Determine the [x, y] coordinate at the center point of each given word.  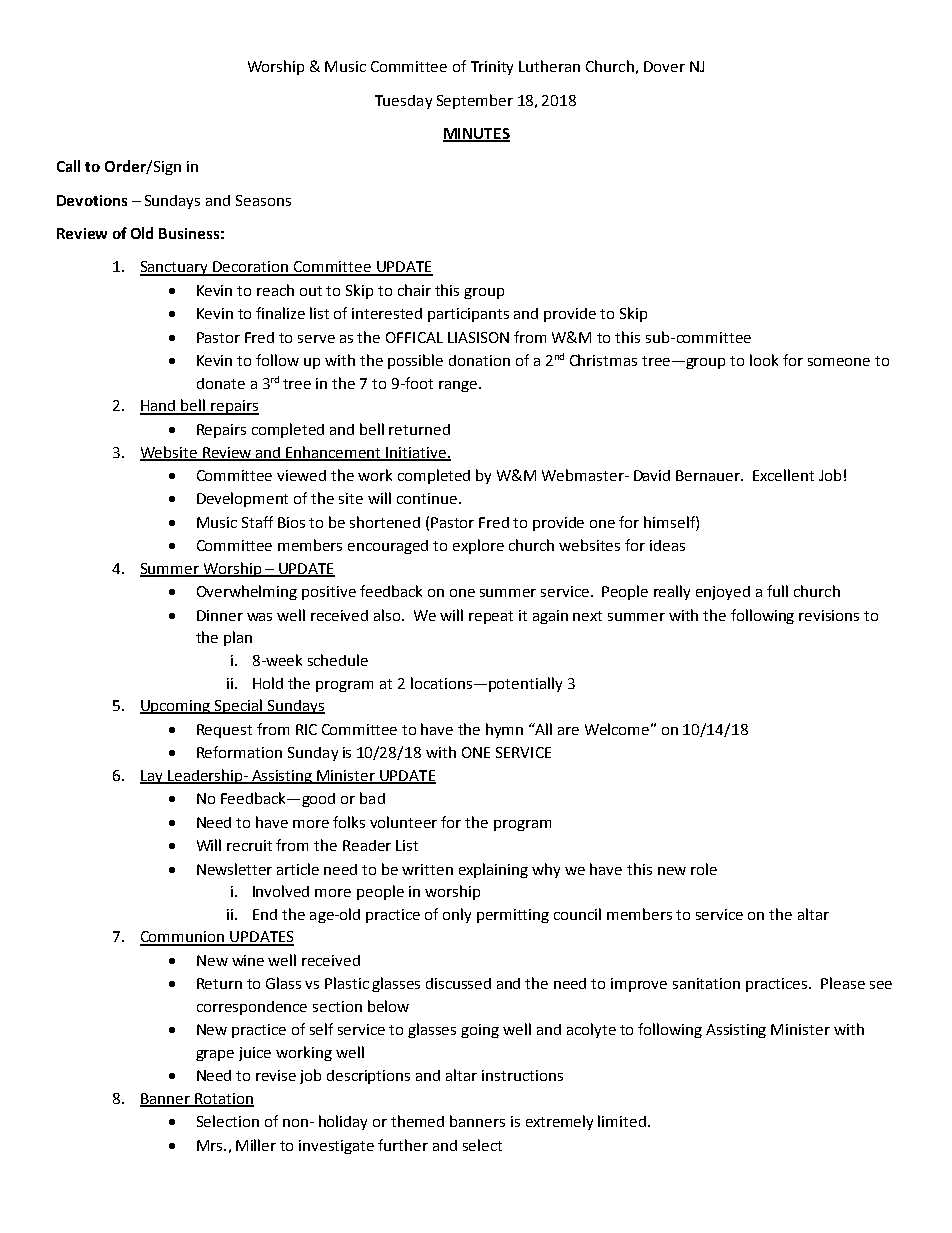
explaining [493, 870]
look [764, 360]
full [777, 591]
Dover [664, 66]
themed [417, 1121]
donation [479, 360]
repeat [491, 617]
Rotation [223, 1099]
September [475, 101]
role [704, 869]
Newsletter [234, 869]
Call [68, 166]
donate [221, 383]
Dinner [220, 615]
